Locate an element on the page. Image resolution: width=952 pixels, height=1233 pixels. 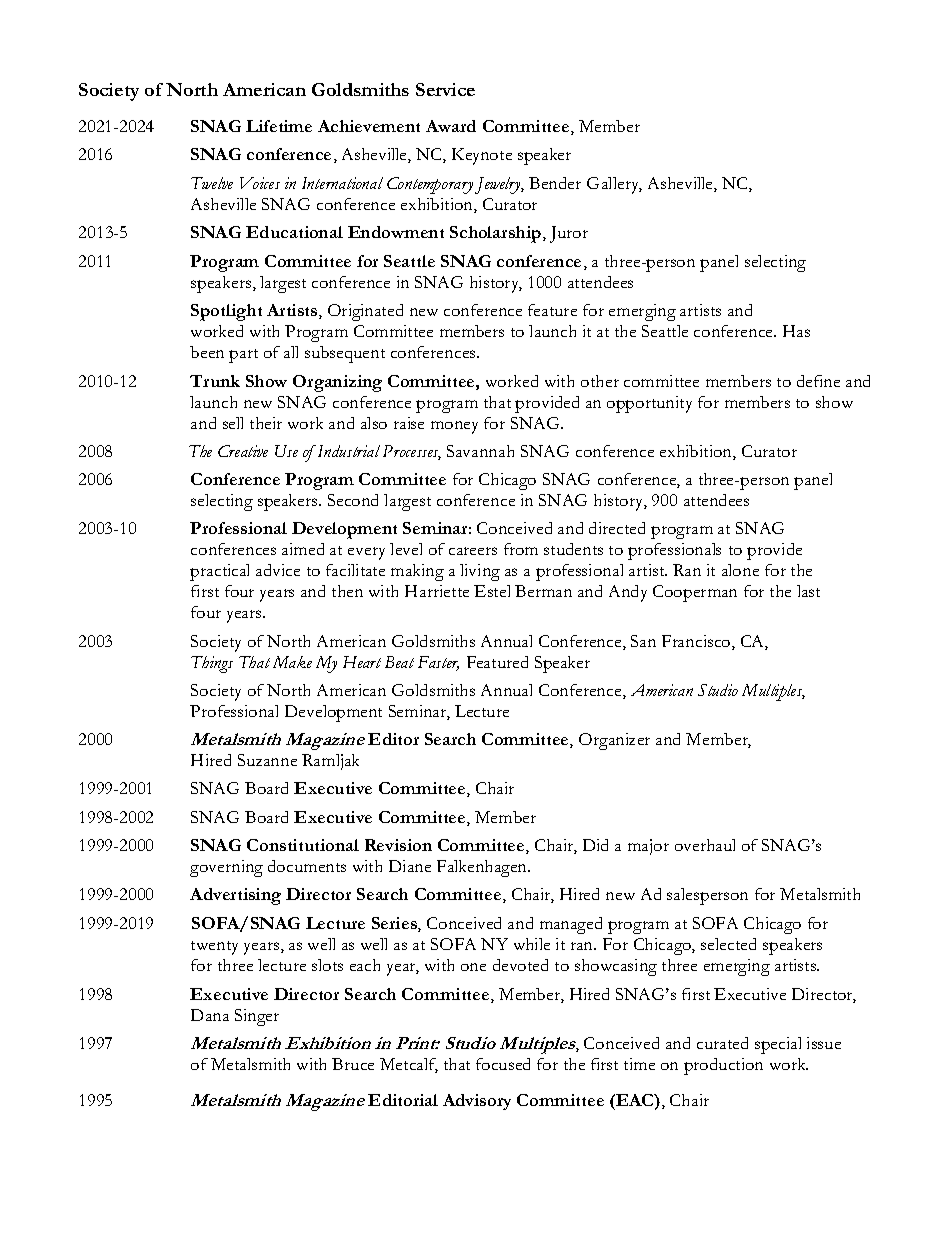
production is located at coordinates (723, 1066).
